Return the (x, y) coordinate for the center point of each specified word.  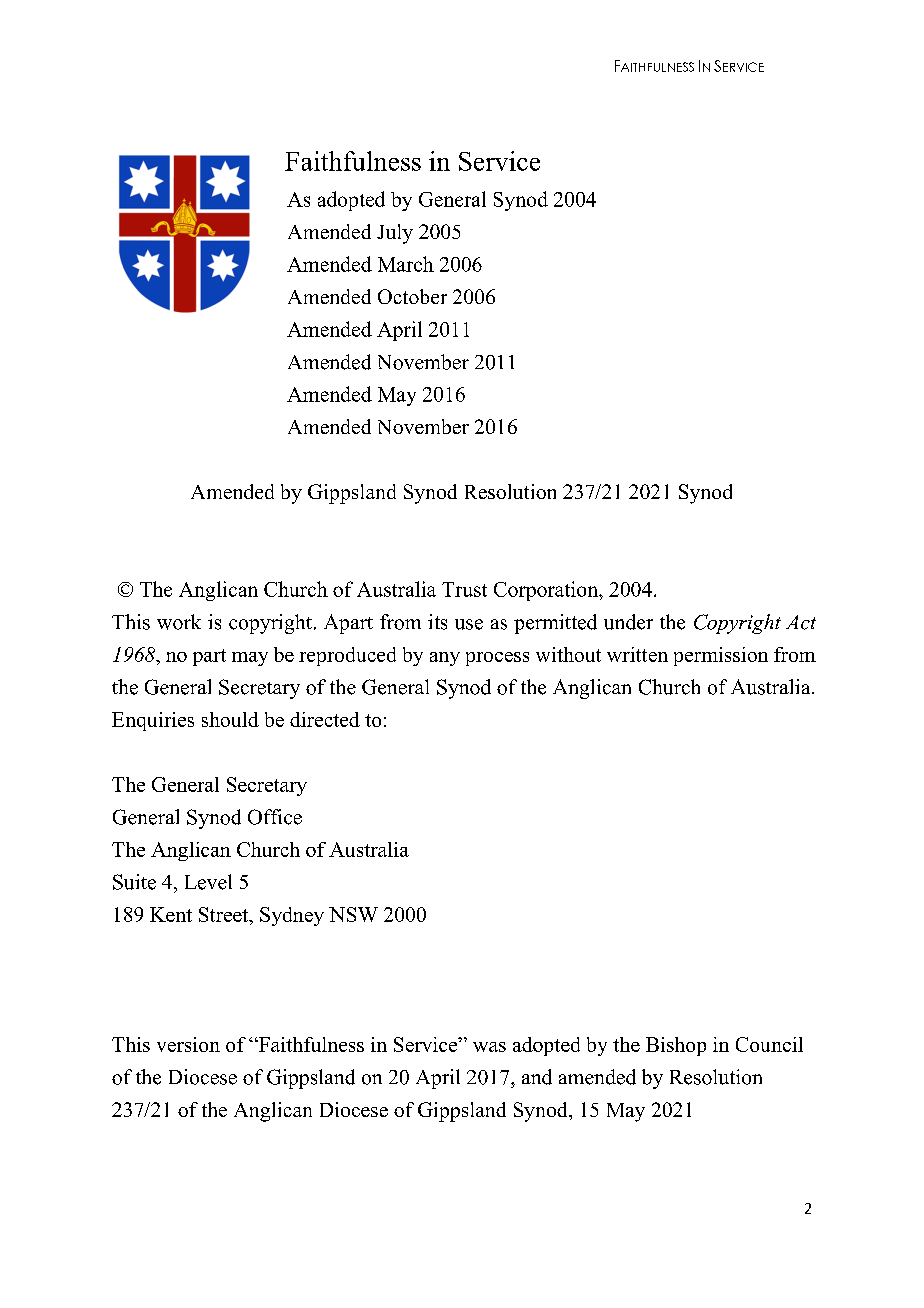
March (406, 264)
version (188, 1044)
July (395, 234)
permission (721, 656)
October (412, 296)
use (469, 624)
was (489, 1047)
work (179, 622)
